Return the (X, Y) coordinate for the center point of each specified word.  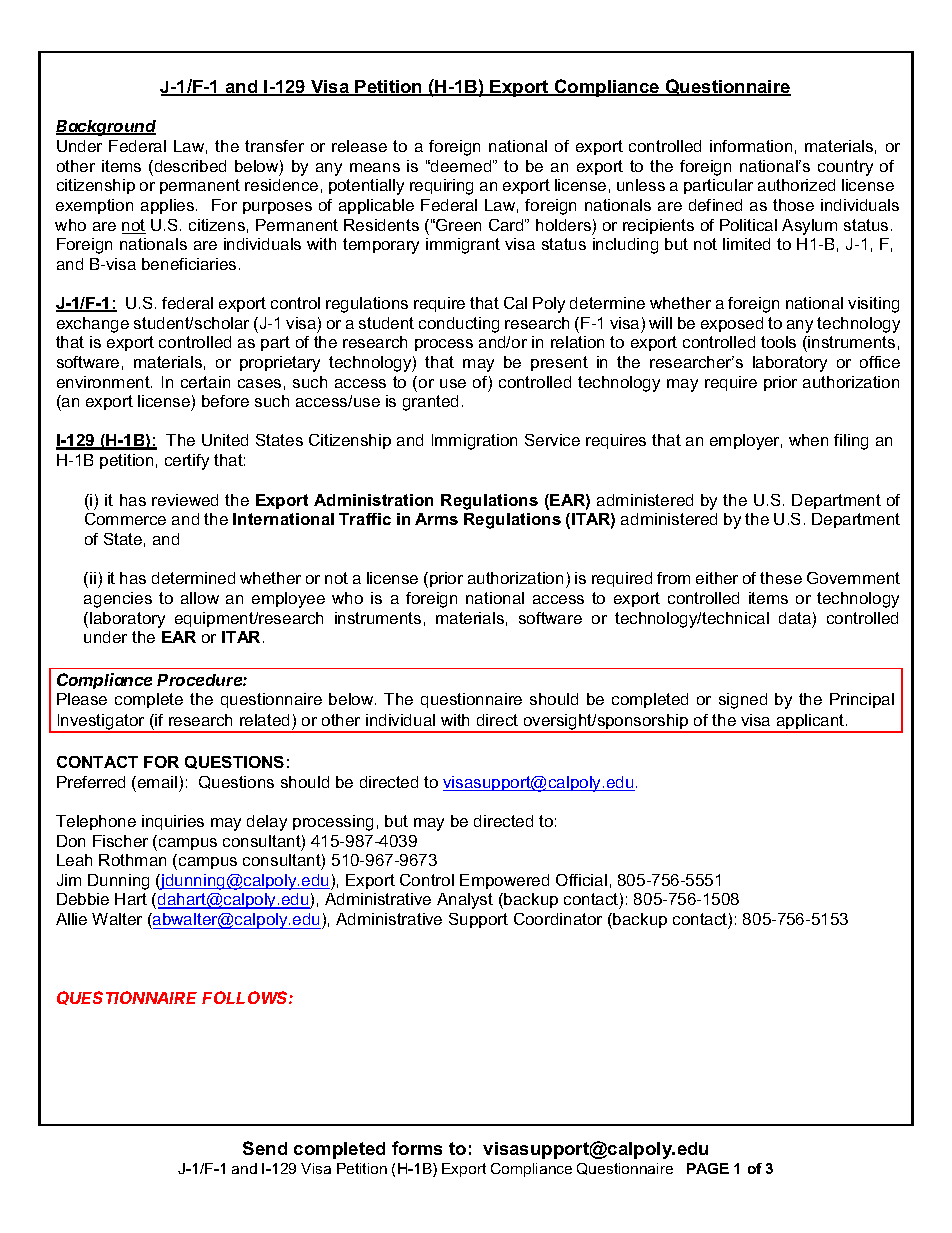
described (189, 166)
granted (430, 403)
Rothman (132, 860)
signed (743, 701)
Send (265, 1148)
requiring (441, 187)
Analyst (465, 901)
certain (205, 382)
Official (581, 880)
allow (200, 598)
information (751, 146)
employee (288, 600)
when (808, 440)
